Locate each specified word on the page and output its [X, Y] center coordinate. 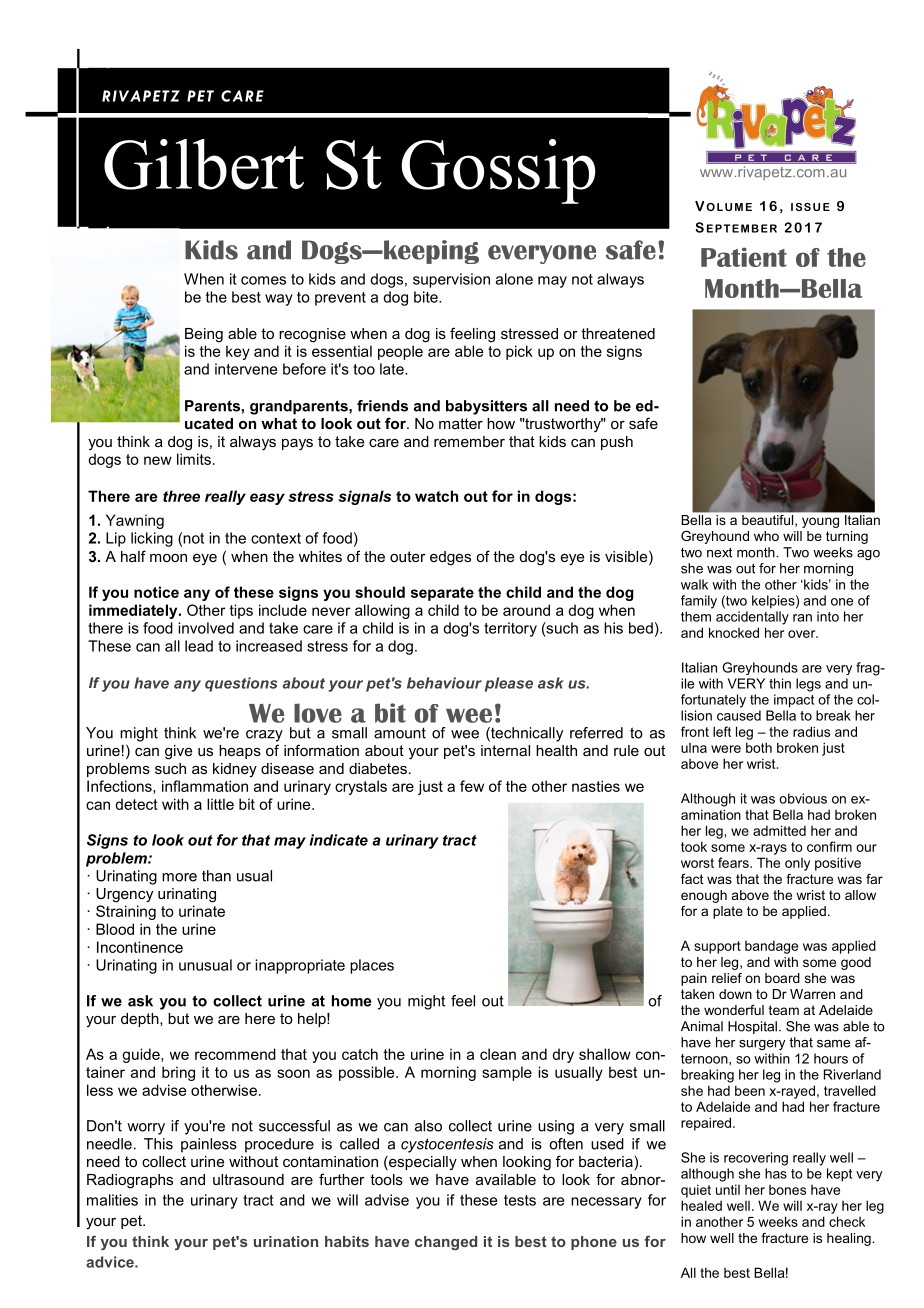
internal [505, 750]
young [820, 522]
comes [263, 280]
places [372, 966]
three [181, 496]
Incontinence [140, 947]
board [782, 978]
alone [514, 279]
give [178, 752]
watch [436, 496]
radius [811, 731]
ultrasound [248, 1179]
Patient [744, 257]
